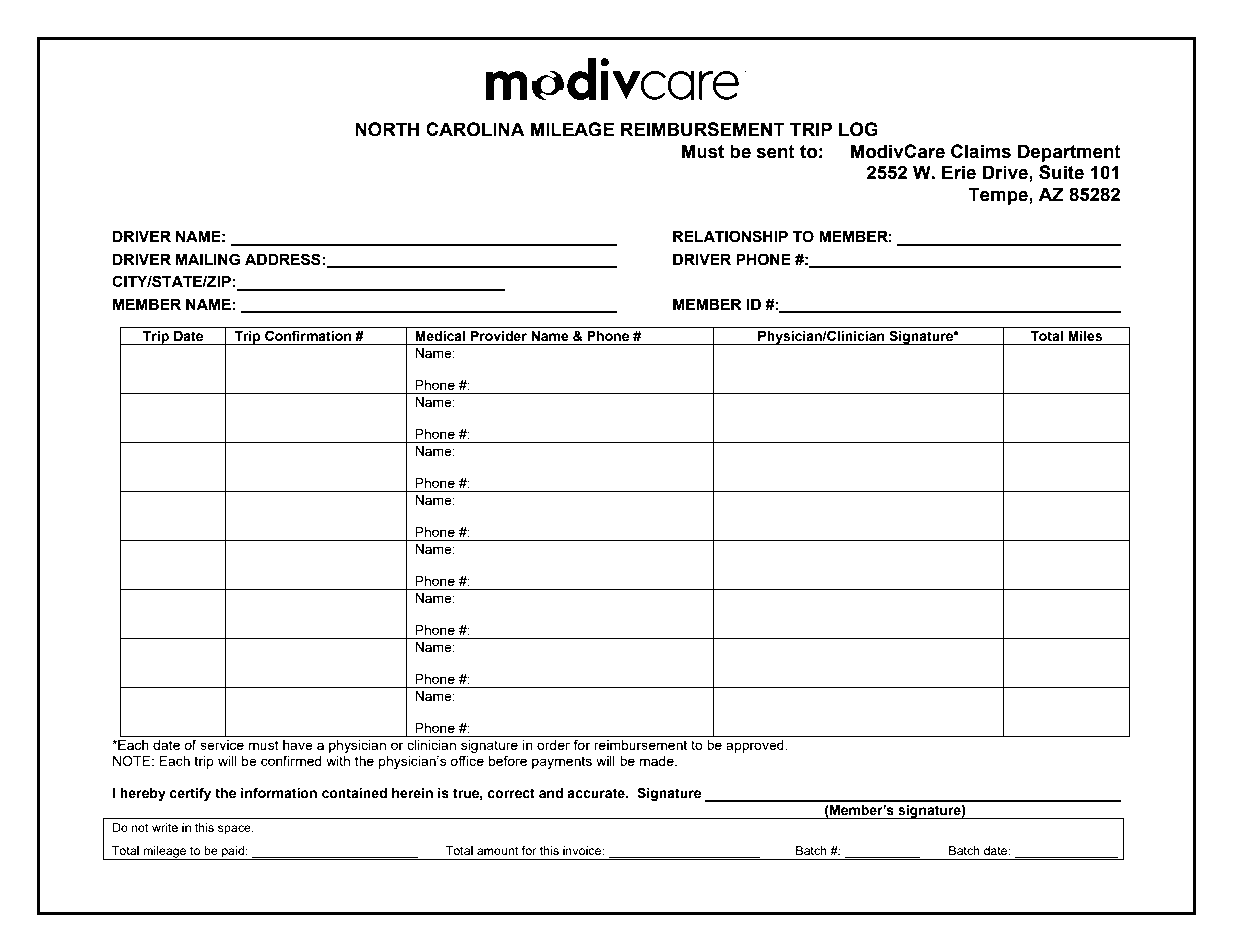 This screenshot has height=952, width=1233. I want to click on Erie, so click(959, 172).
